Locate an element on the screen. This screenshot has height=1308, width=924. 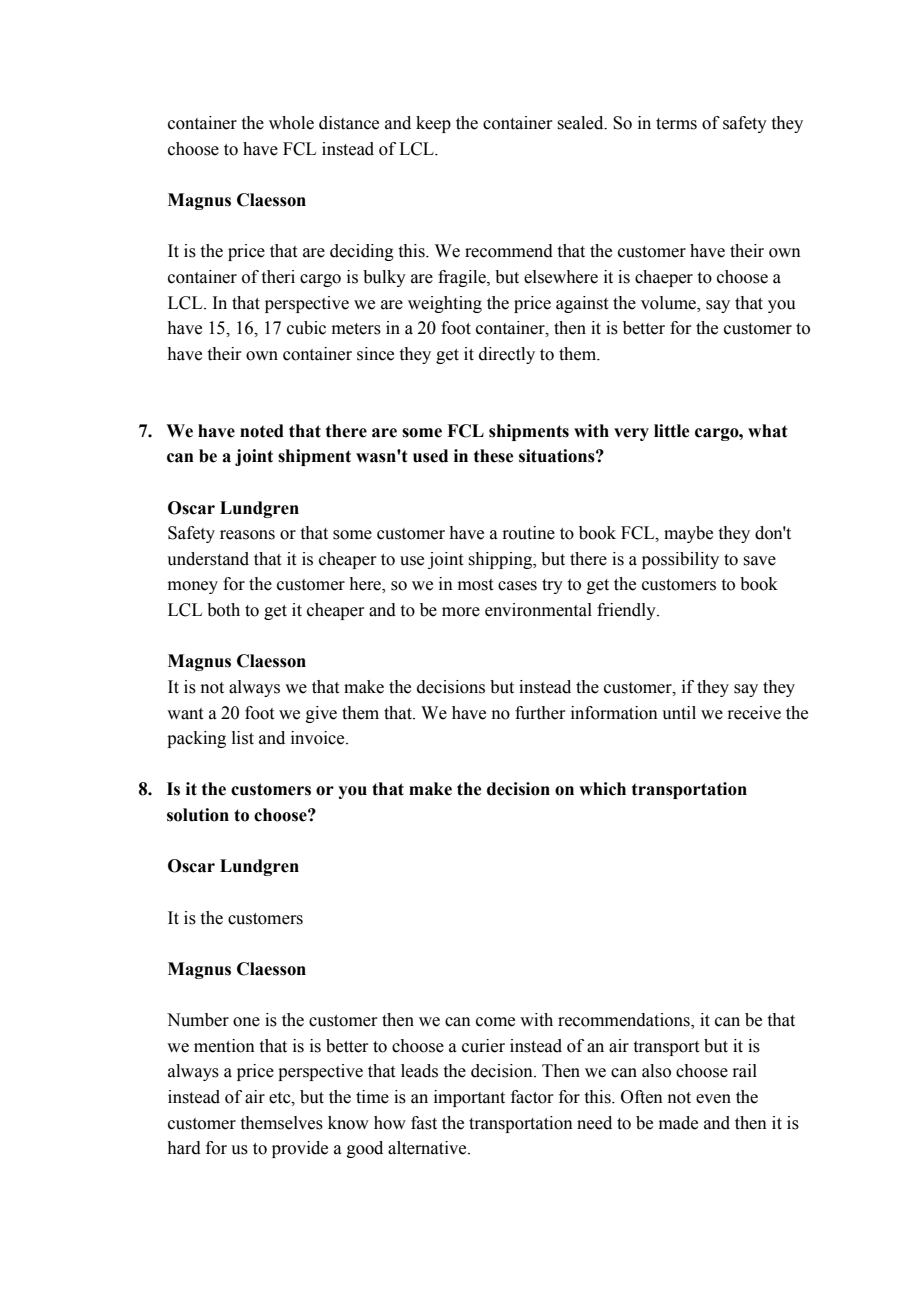
until is located at coordinates (679, 713).
